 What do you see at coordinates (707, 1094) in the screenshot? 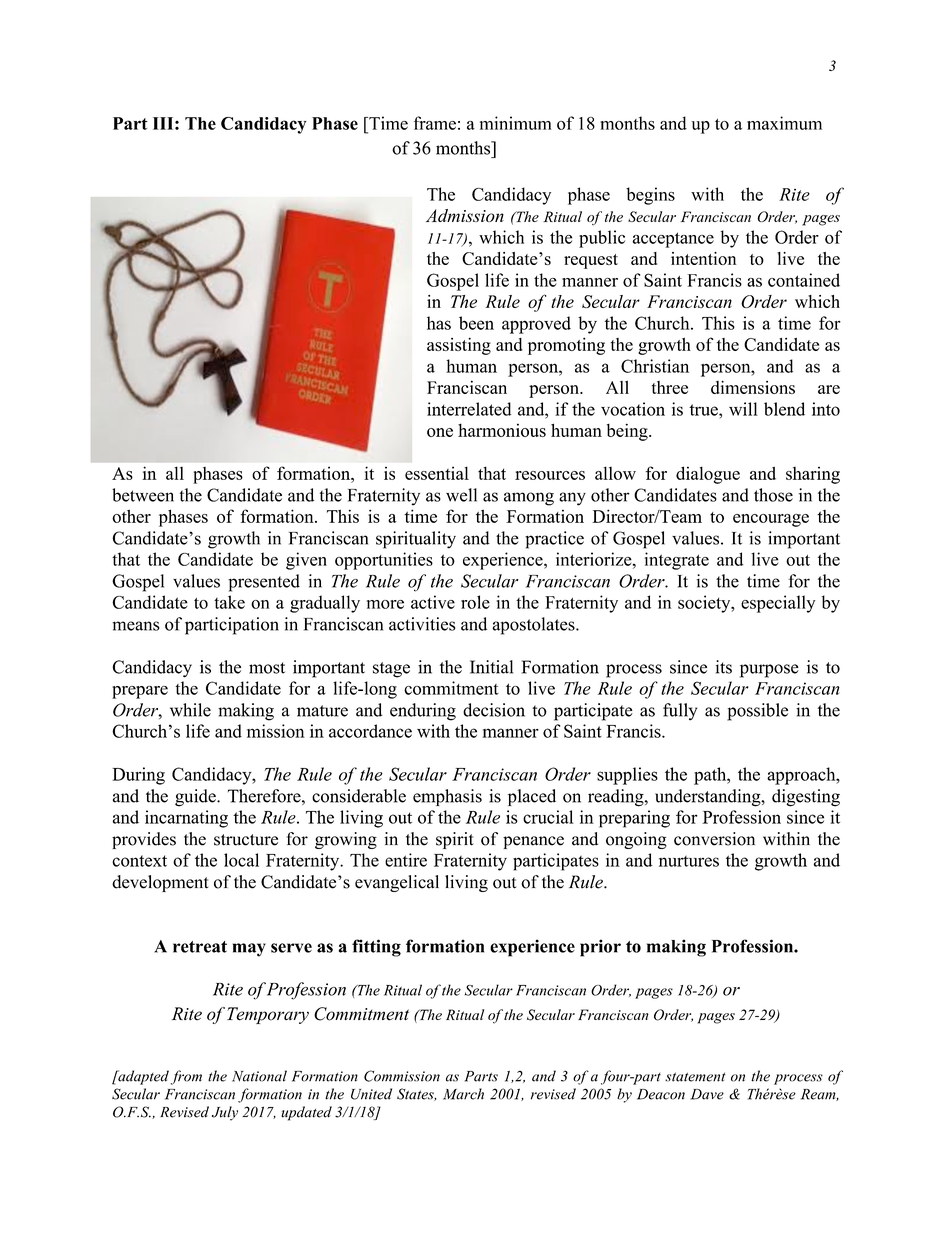
I see `Dave` at bounding box center [707, 1094].
